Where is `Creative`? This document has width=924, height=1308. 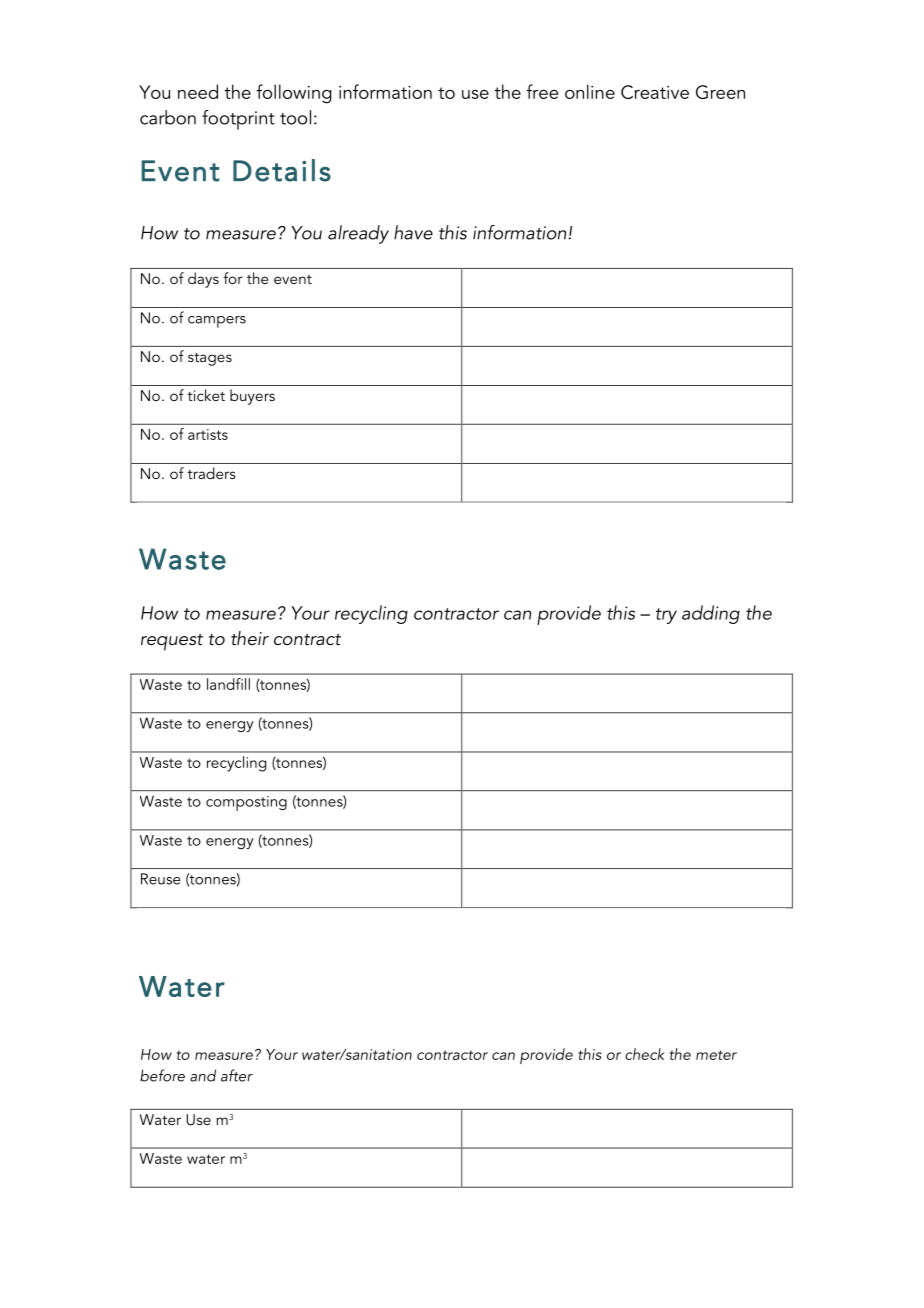 Creative is located at coordinates (655, 92).
